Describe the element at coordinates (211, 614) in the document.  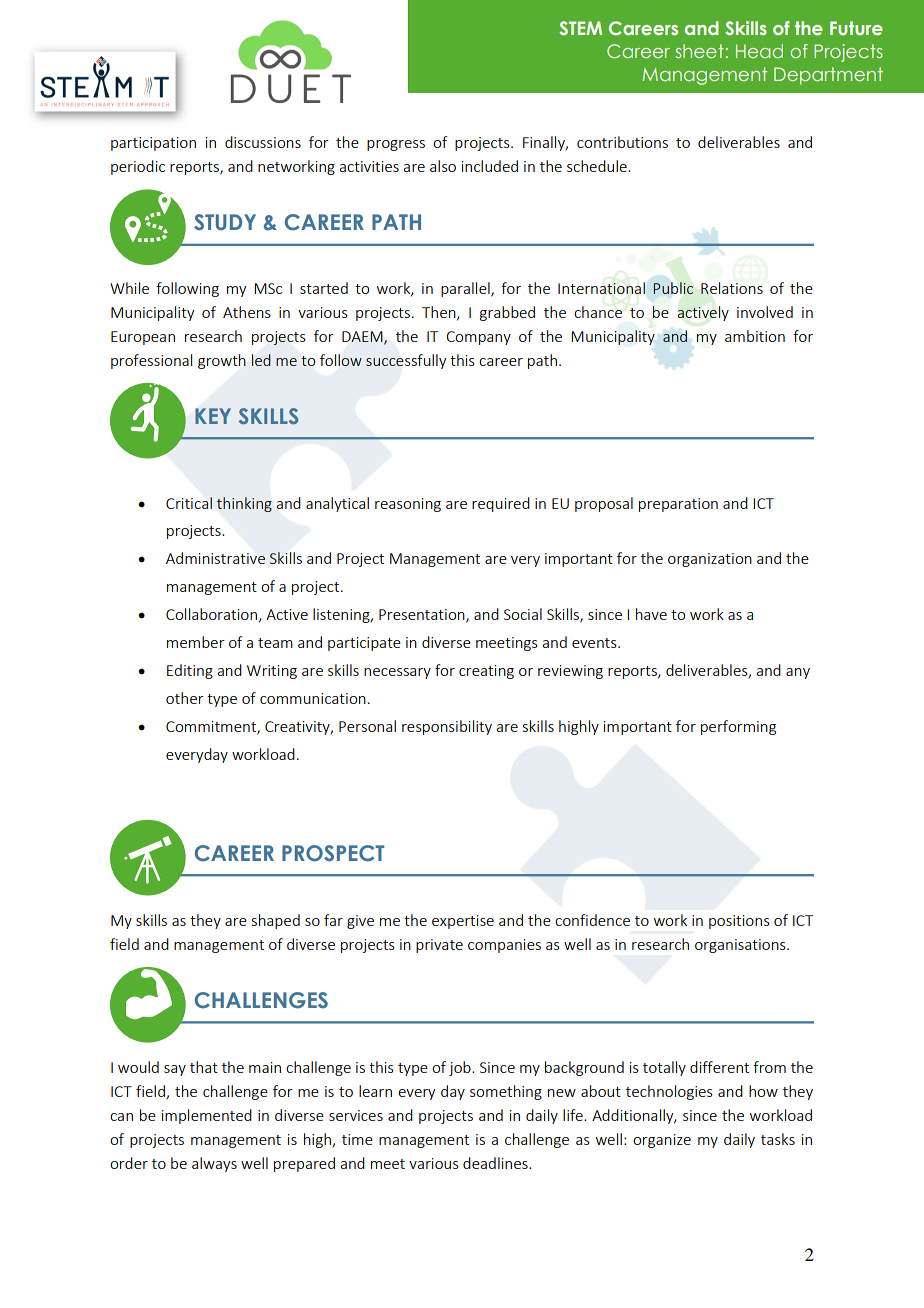
I see `Collaboration` at that location.
